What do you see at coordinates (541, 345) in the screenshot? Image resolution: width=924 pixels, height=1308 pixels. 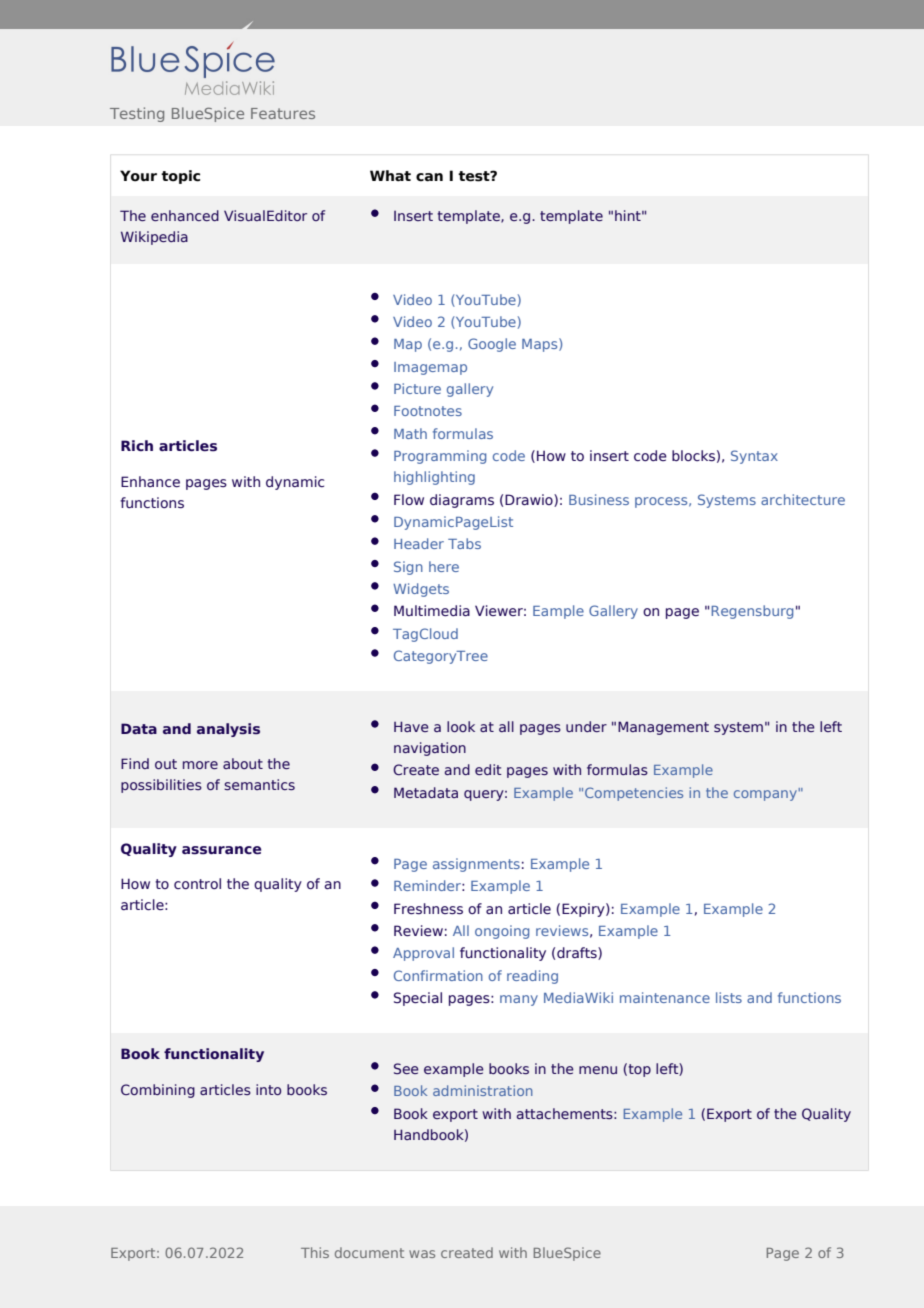 I see `Maps` at bounding box center [541, 345].
